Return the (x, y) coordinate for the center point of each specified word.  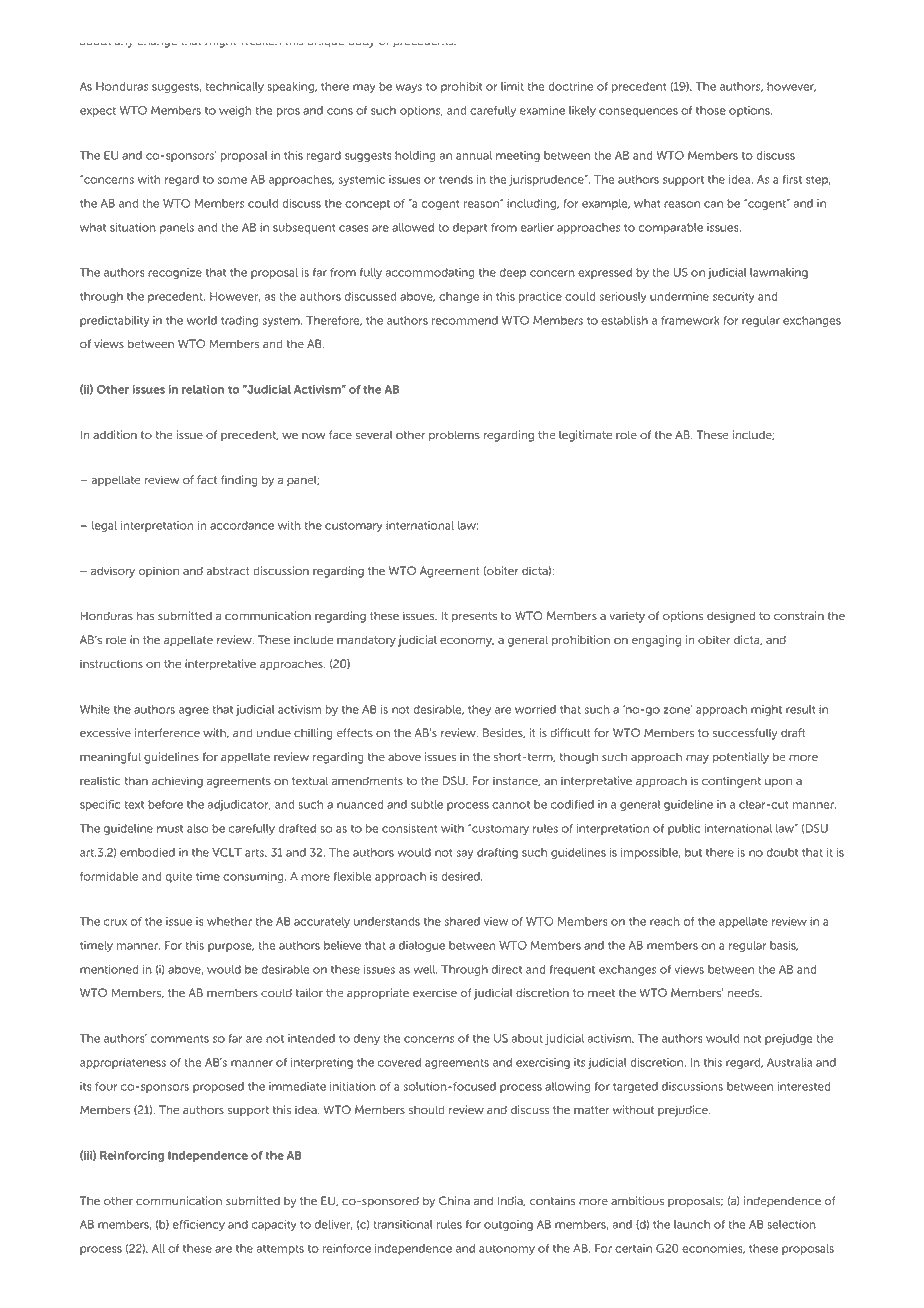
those (711, 110)
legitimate (585, 436)
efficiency (199, 1225)
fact (207, 480)
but (693, 852)
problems (454, 436)
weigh (235, 111)
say (465, 854)
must (170, 829)
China (454, 1201)
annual (474, 155)
